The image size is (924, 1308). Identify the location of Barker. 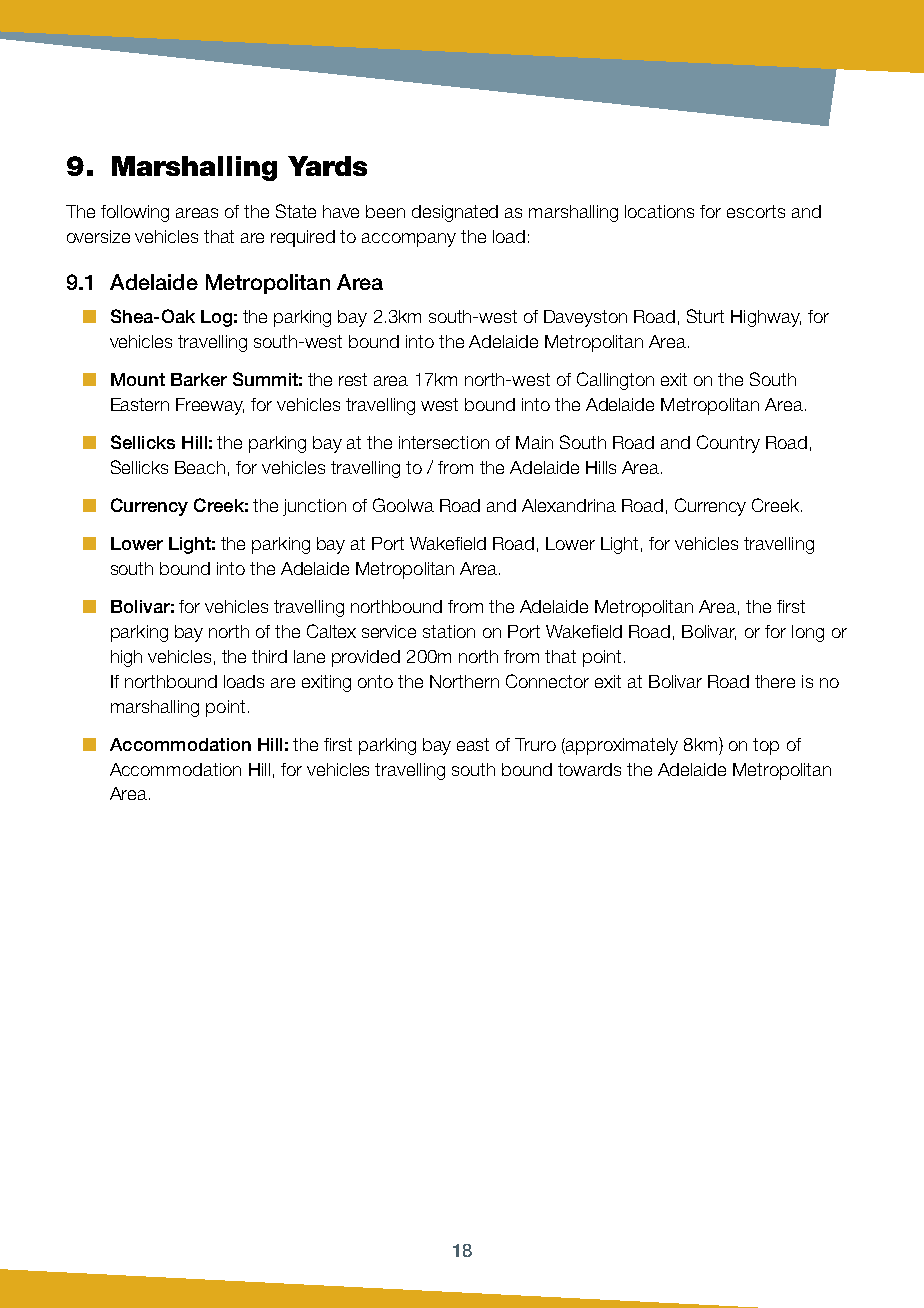
(199, 379).
